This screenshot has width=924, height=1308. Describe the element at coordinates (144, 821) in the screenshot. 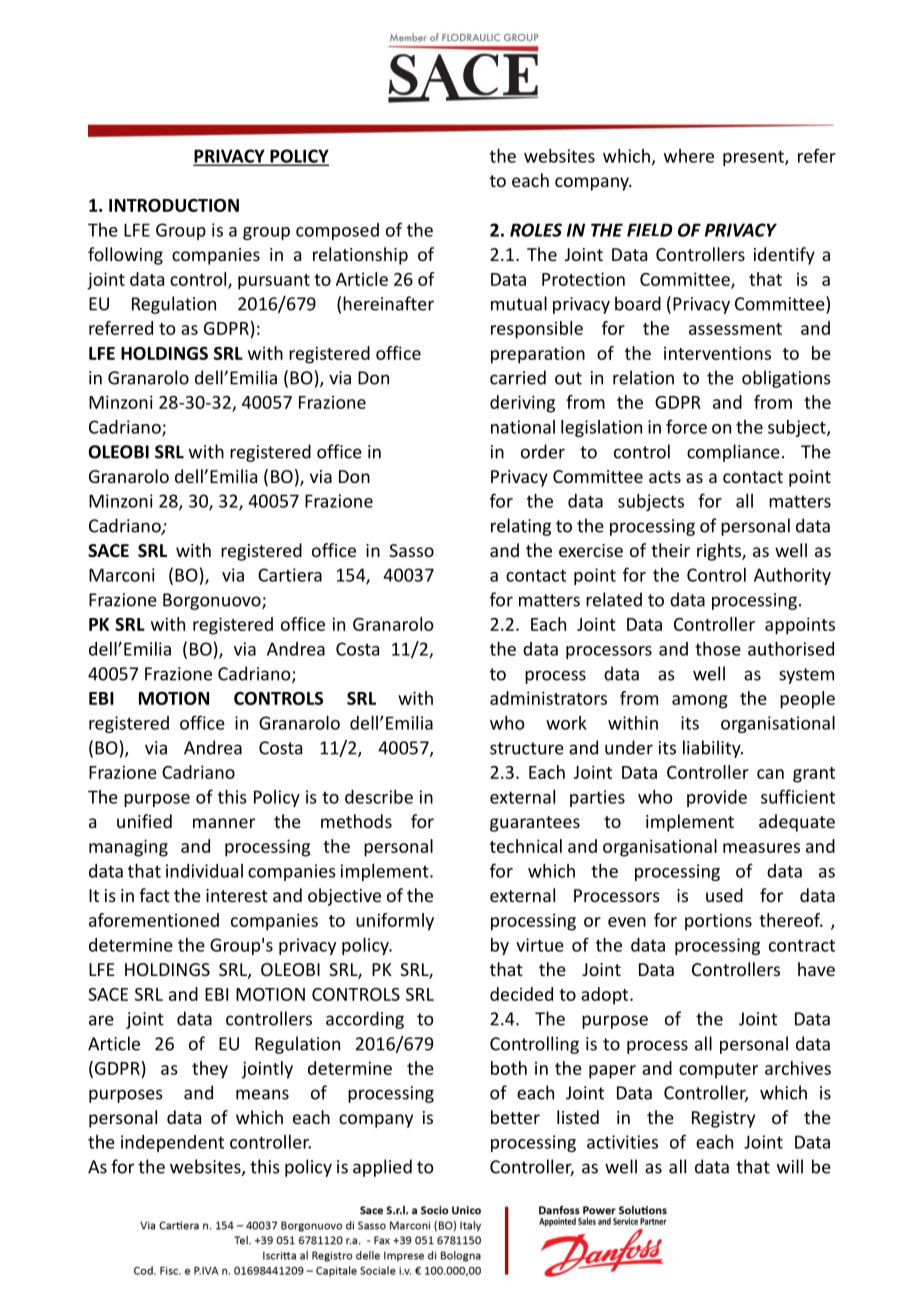

I see `unified` at that location.
